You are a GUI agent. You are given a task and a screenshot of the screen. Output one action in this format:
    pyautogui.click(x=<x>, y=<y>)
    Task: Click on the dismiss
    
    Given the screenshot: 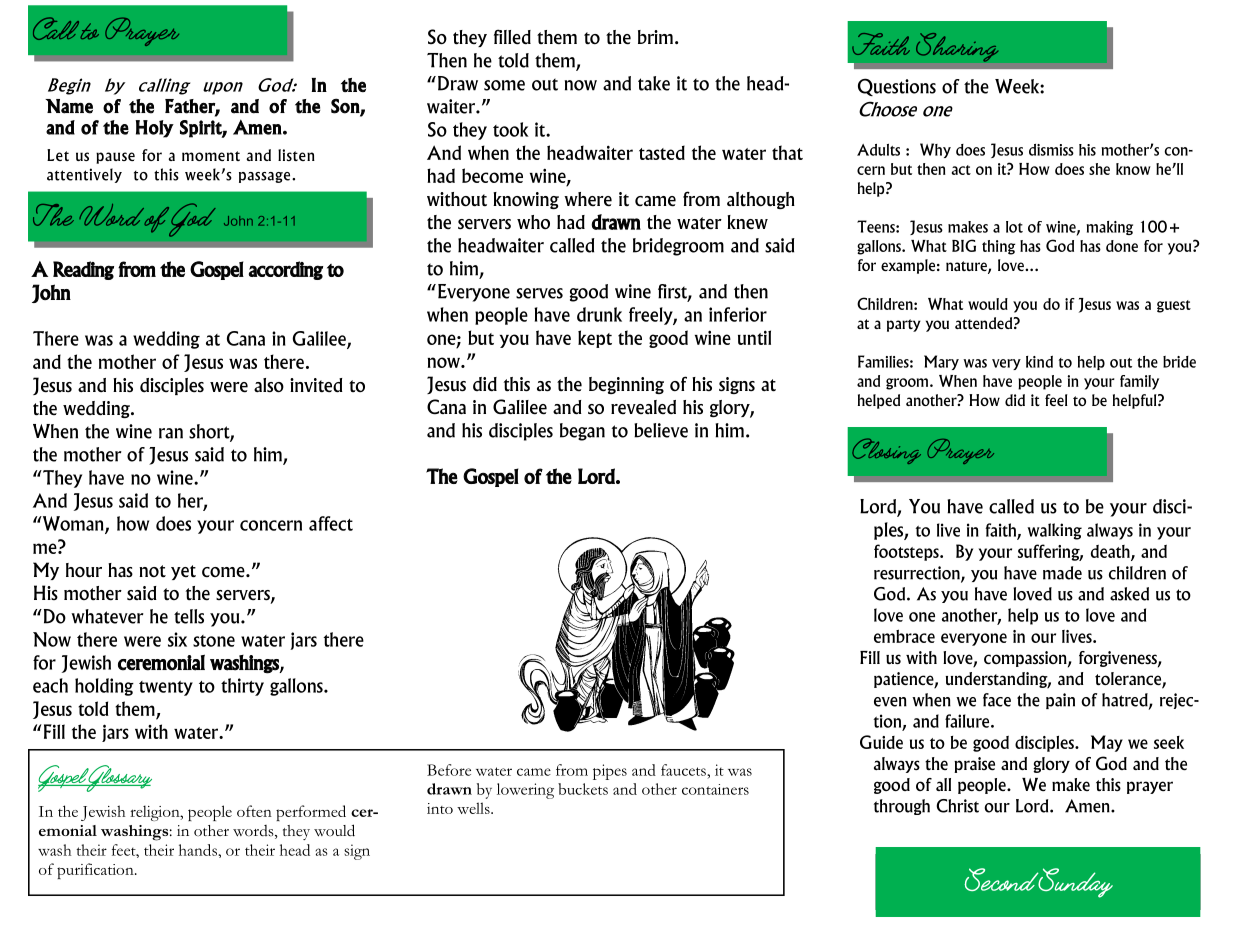 What is the action you would take?
    pyautogui.click(x=1051, y=150)
